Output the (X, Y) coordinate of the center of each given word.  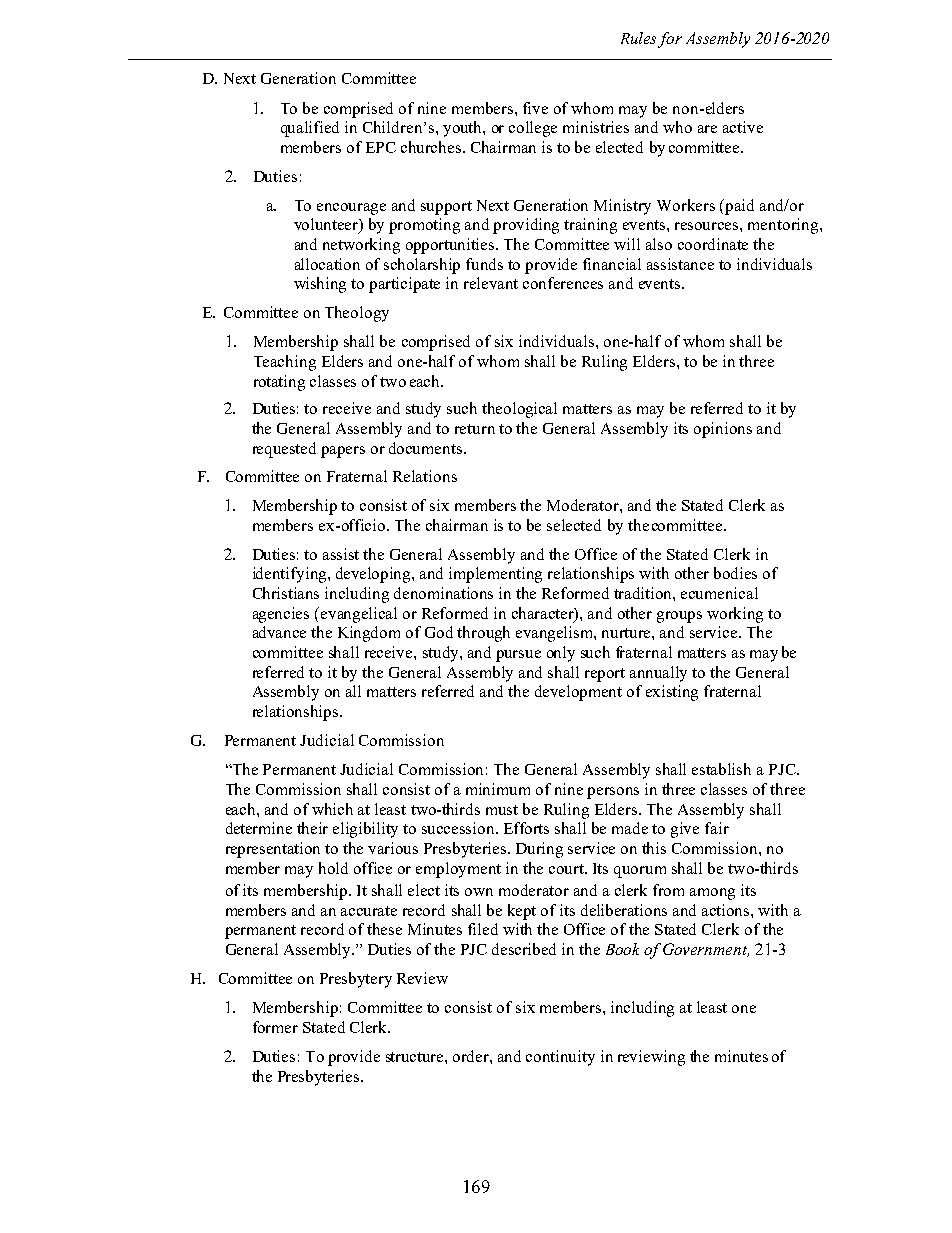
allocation (327, 264)
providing (526, 226)
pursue (518, 656)
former (275, 1027)
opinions (723, 430)
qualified (310, 129)
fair (717, 828)
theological (519, 410)
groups (679, 617)
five (535, 108)
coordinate (713, 244)
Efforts (526, 828)
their (312, 828)
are (707, 129)
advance (279, 632)
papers (343, 452)
